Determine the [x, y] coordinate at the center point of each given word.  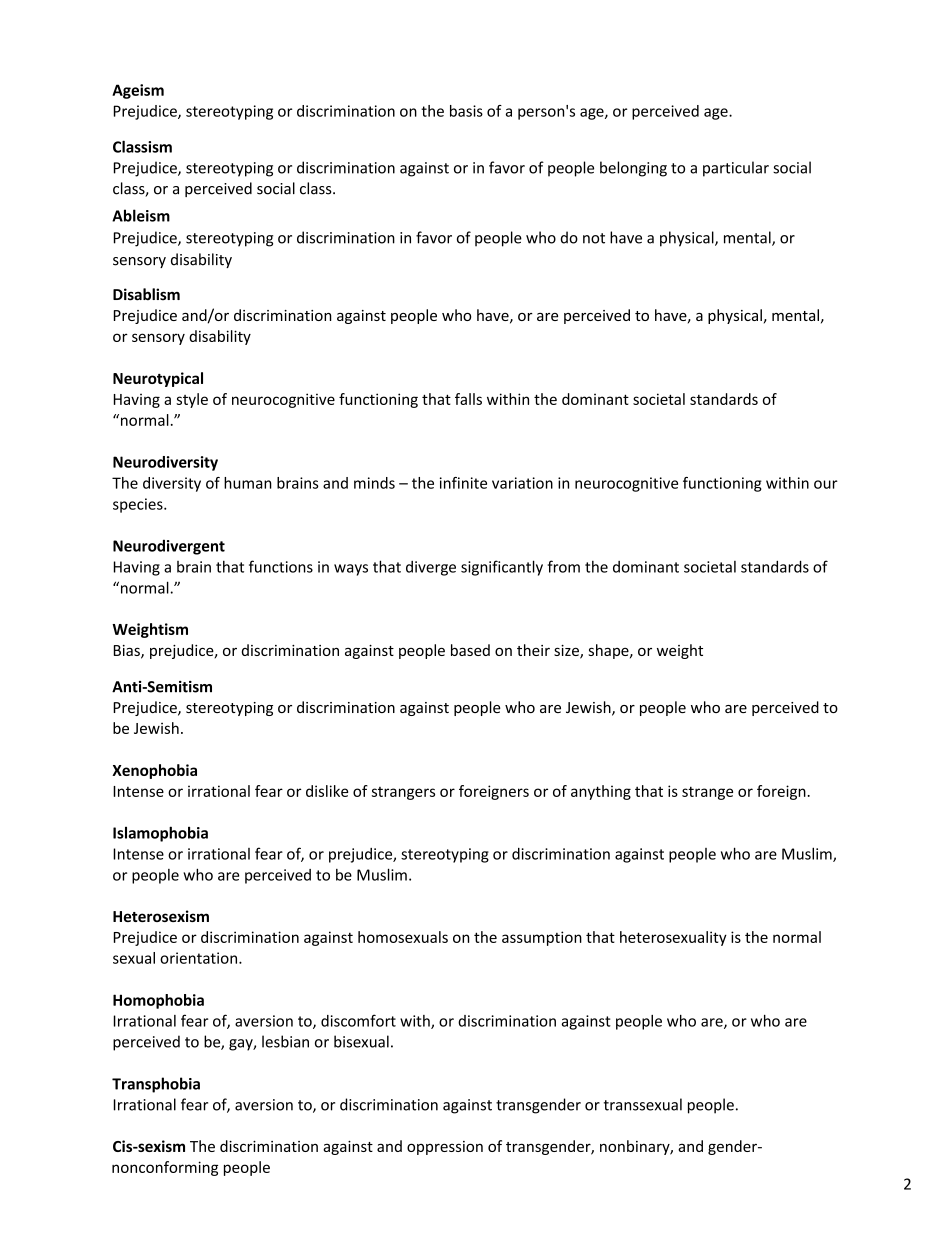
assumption [542, 938]
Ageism [138, 91]
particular [736, 169]
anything [601, 792]
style [192, 400]
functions [281, 566]
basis [466, 111]
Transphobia [156, 1085]
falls [468, 399]
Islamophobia [160, 834]
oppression [445, 1148]
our [826, 484]
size [567, 652]
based [470, 650]
